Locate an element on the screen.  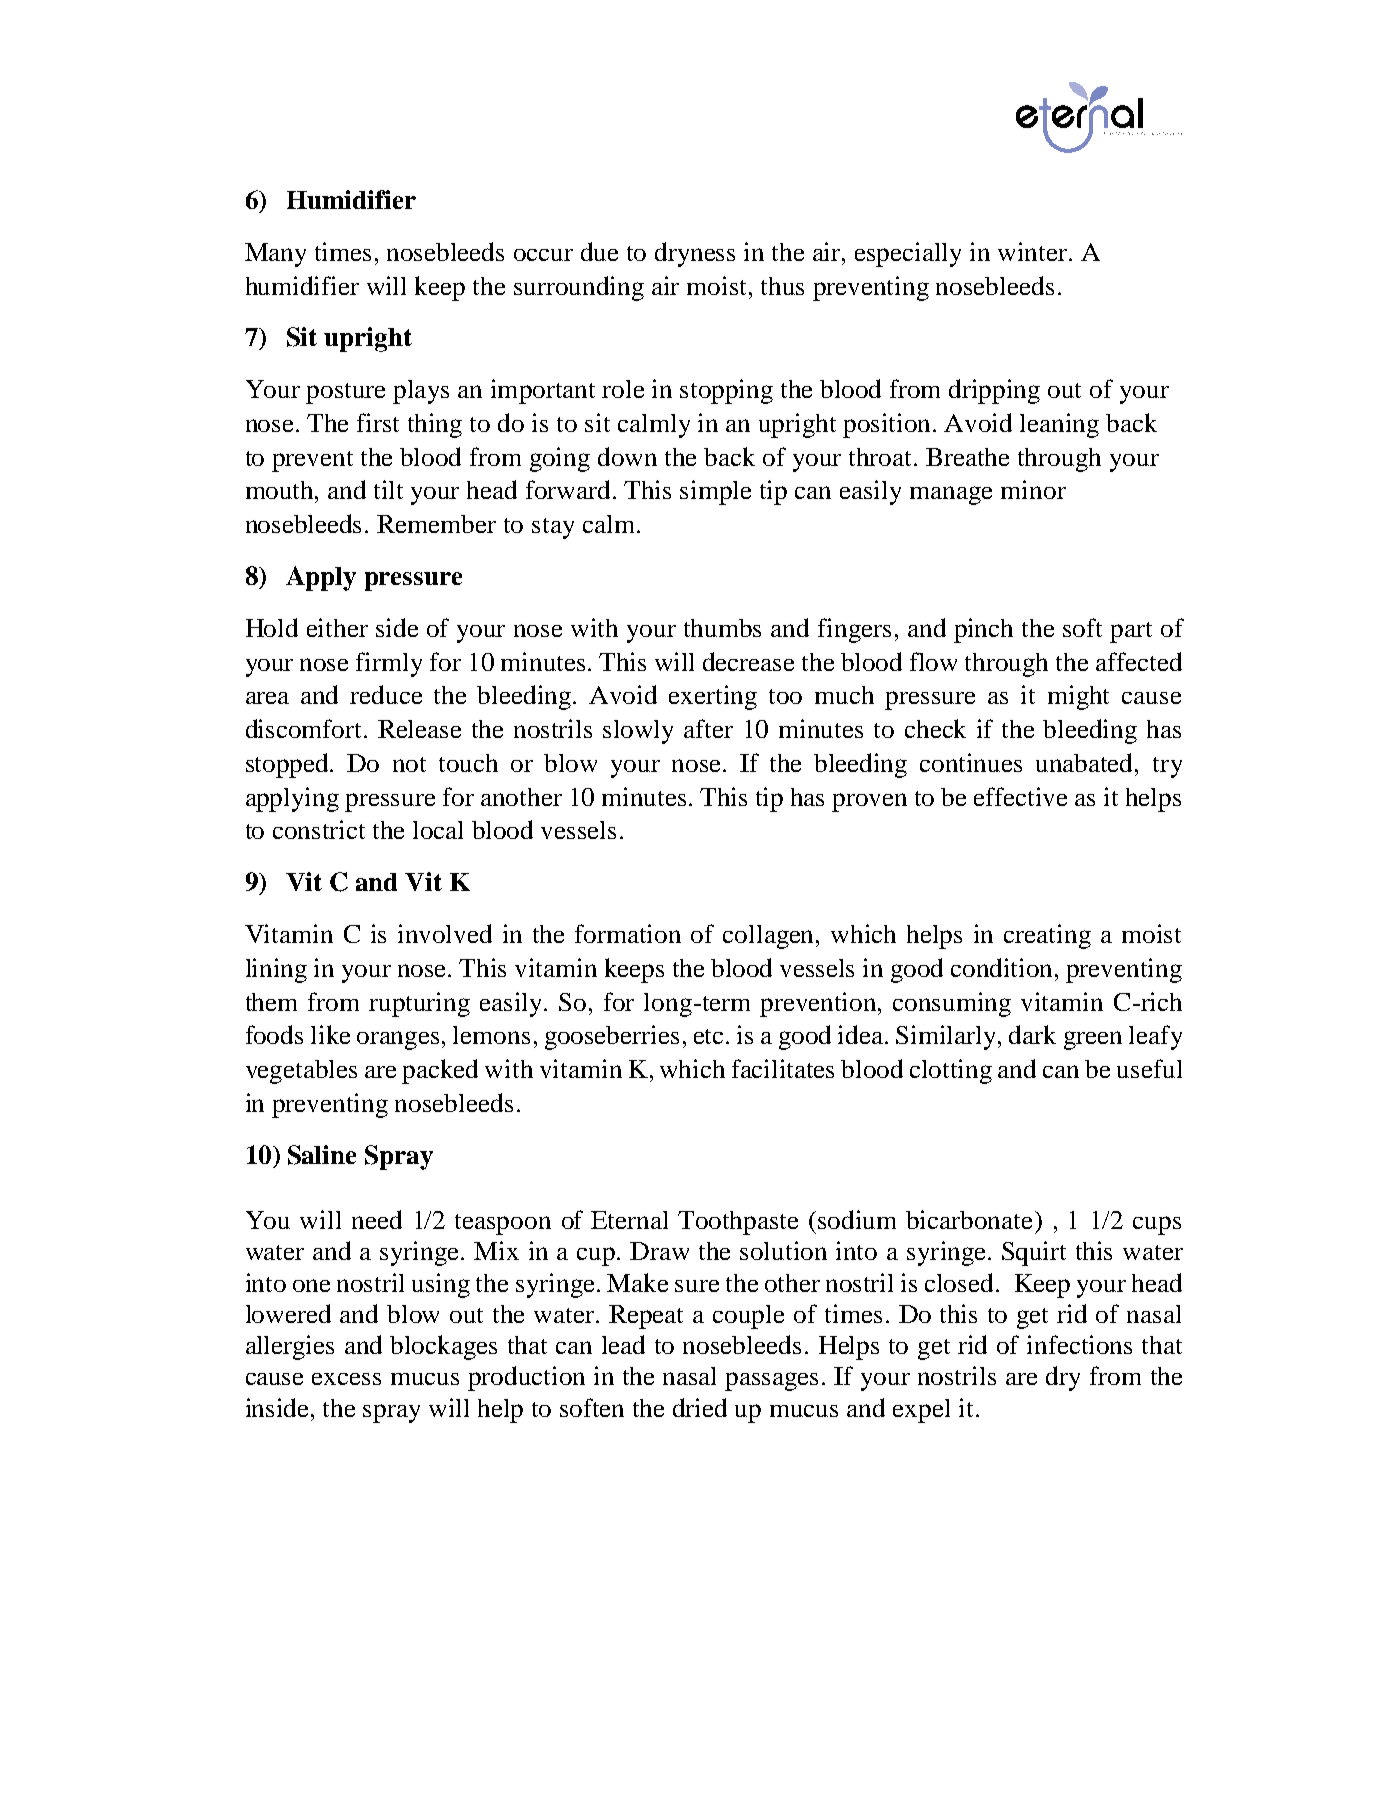
excess is located at coordinates (346, 1379).
